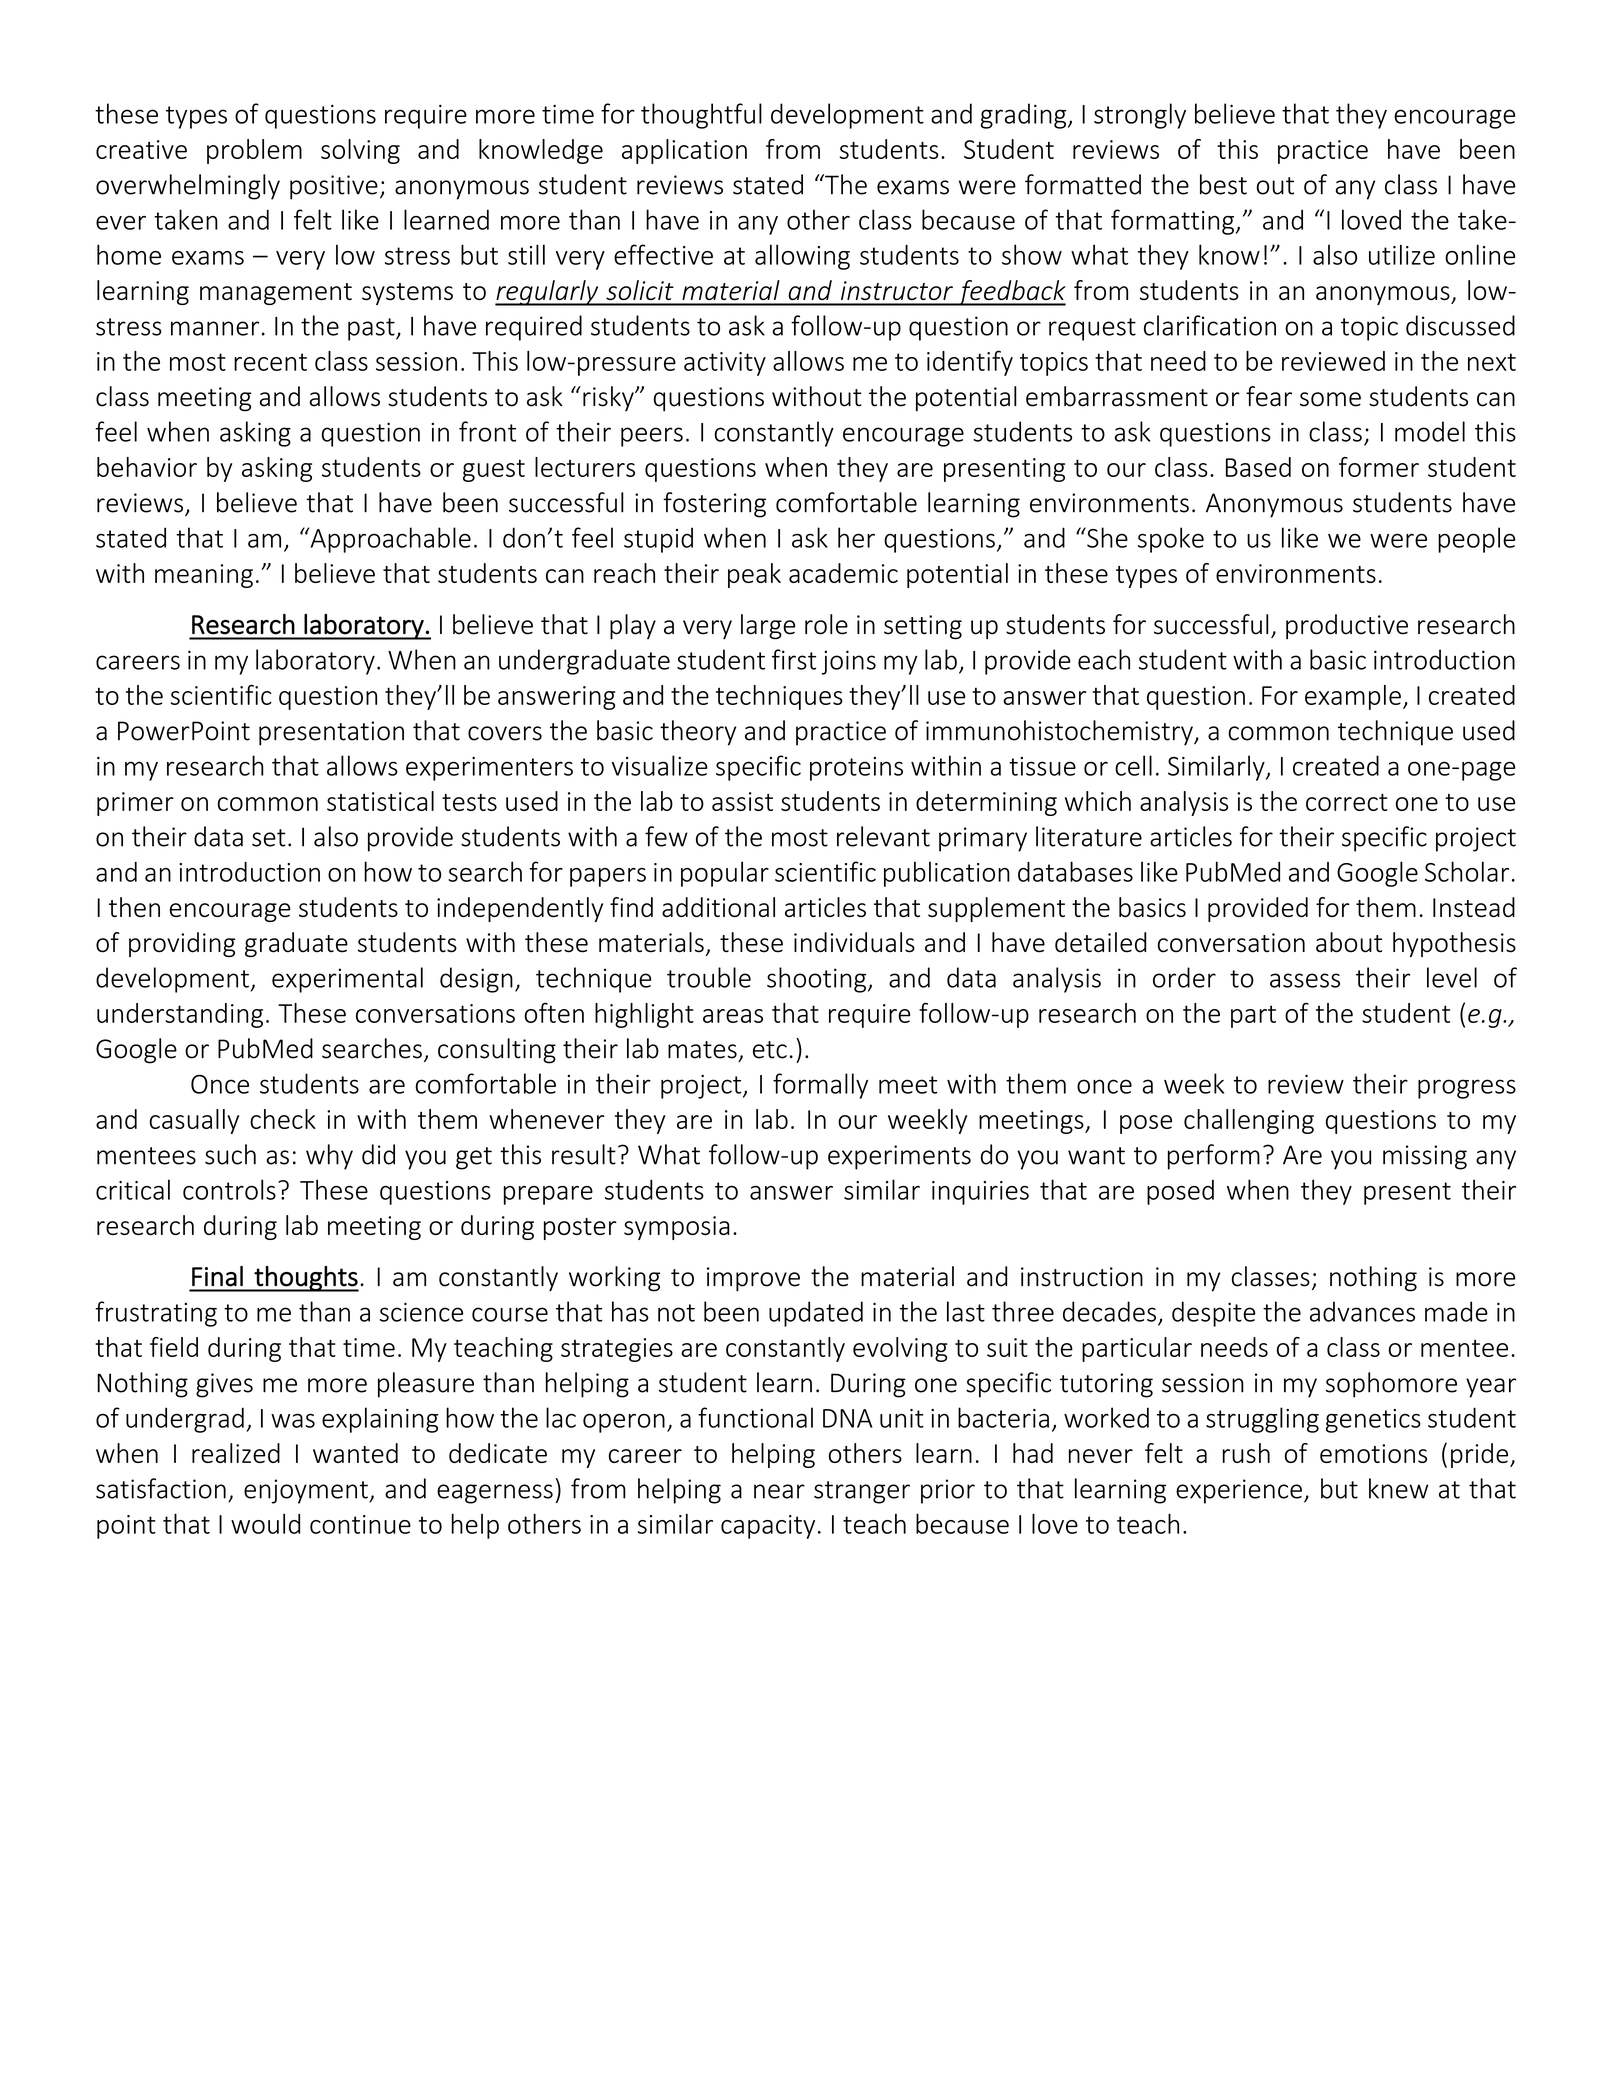  Describe the element at coordinates (684, 151) in the screenshot. I see `application` at that location.
